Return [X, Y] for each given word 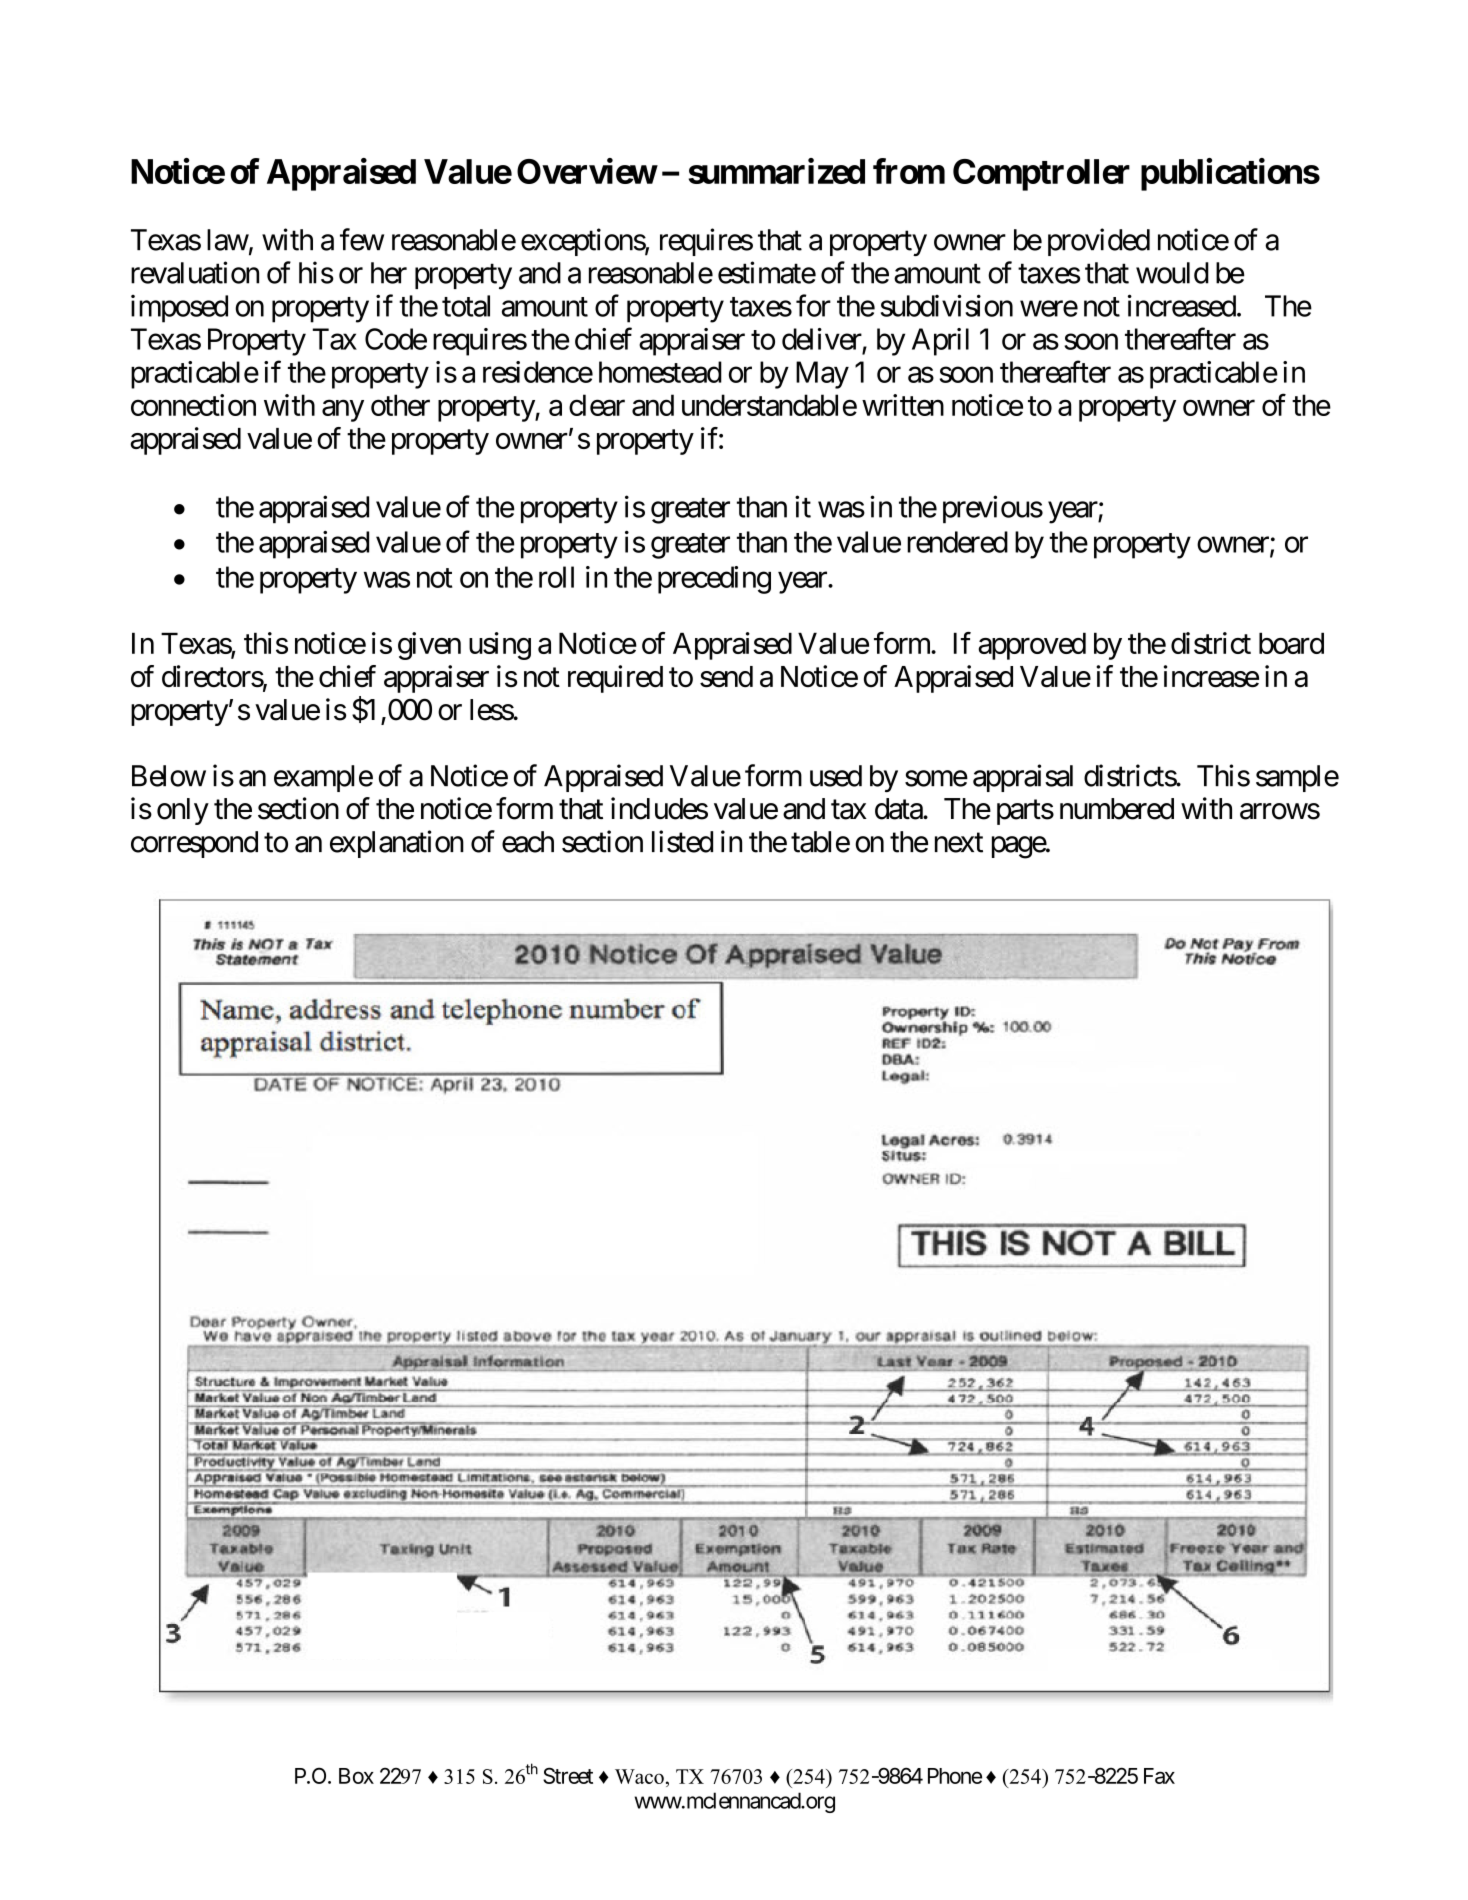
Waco [639, 1776]
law [228, 240]
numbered [1117, 809]
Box [356, 1776]
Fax [1159, 1776]
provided [1099, 242]
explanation [397, 844]
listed [682, 841]
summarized [777, 171]
